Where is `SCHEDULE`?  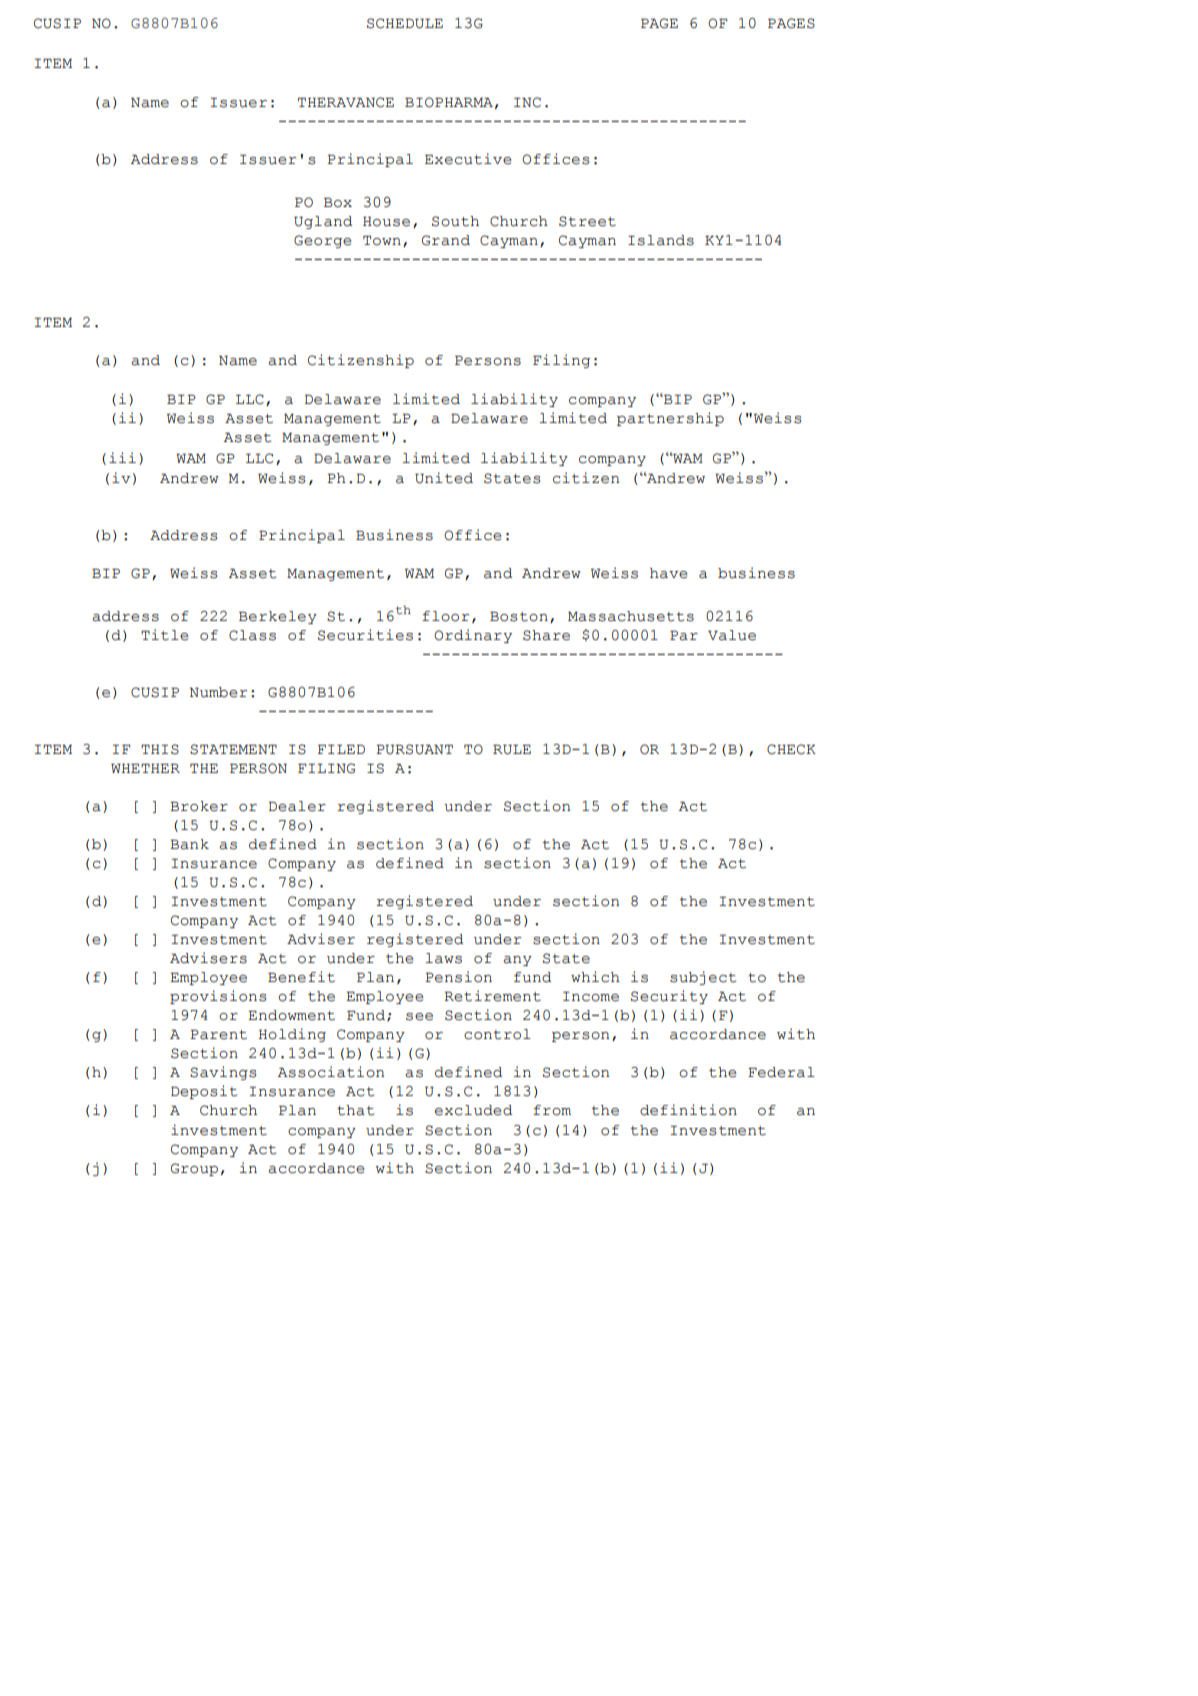 SCHEDULE is located at coordinates (405, 23).
